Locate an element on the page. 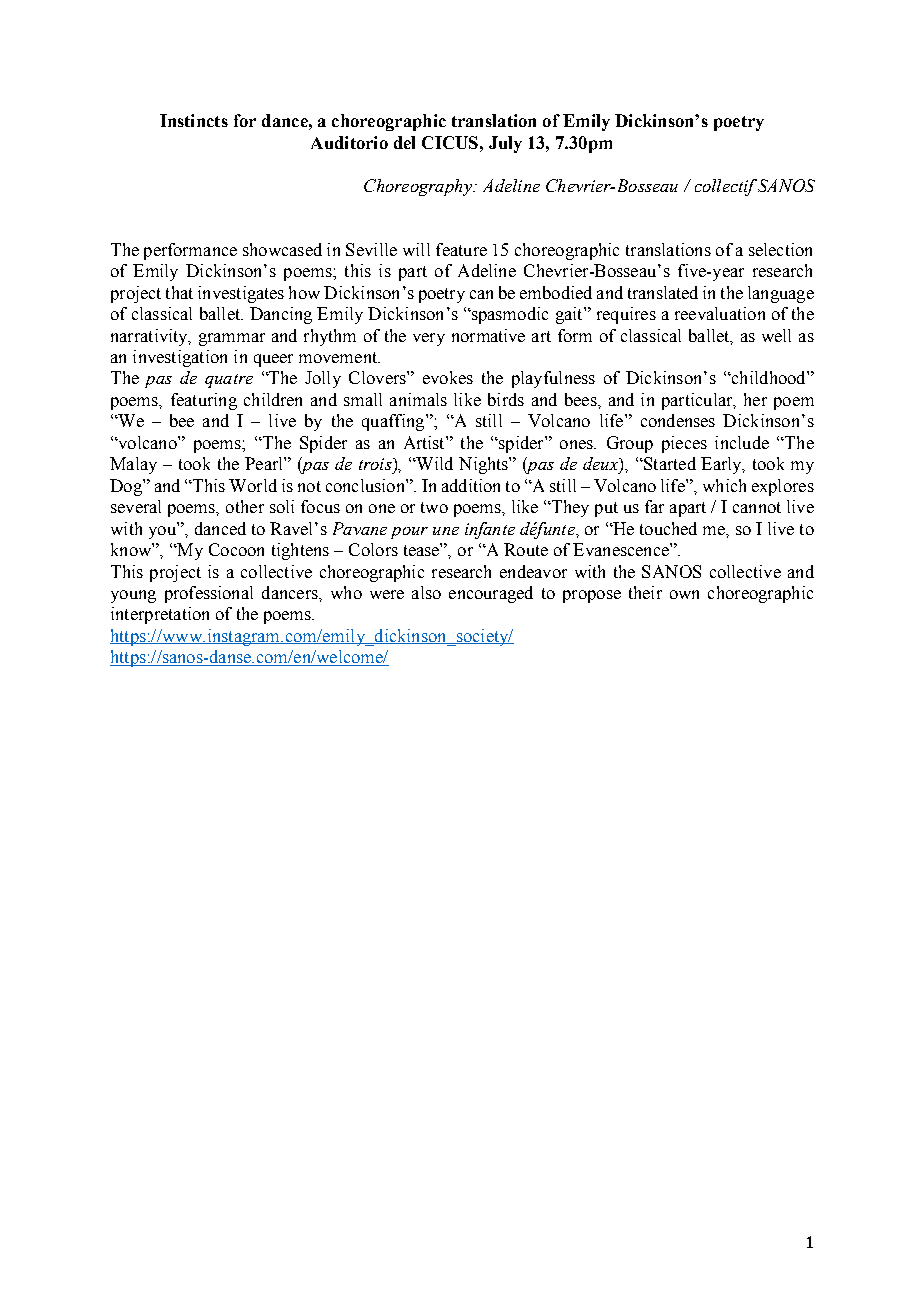 This document has height=1308, width=924. July is located at coordinates (505, 144).
